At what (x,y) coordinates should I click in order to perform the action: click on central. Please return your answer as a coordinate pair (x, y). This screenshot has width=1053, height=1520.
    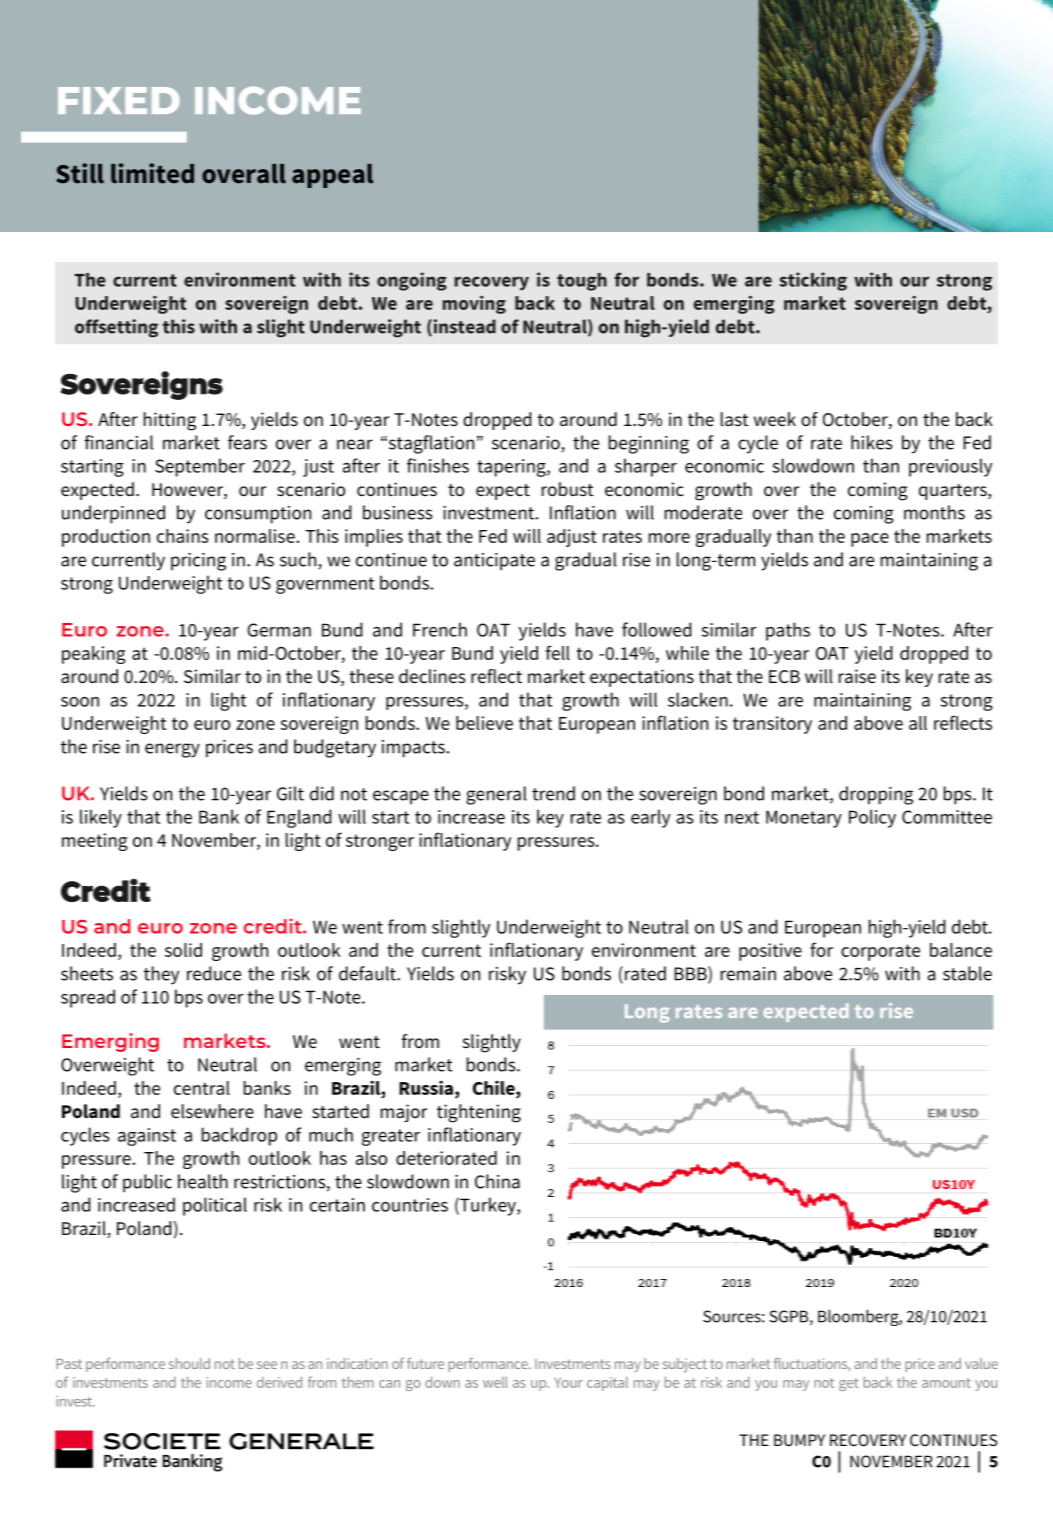
    Looking at the image, I should click on (202, 1088).
